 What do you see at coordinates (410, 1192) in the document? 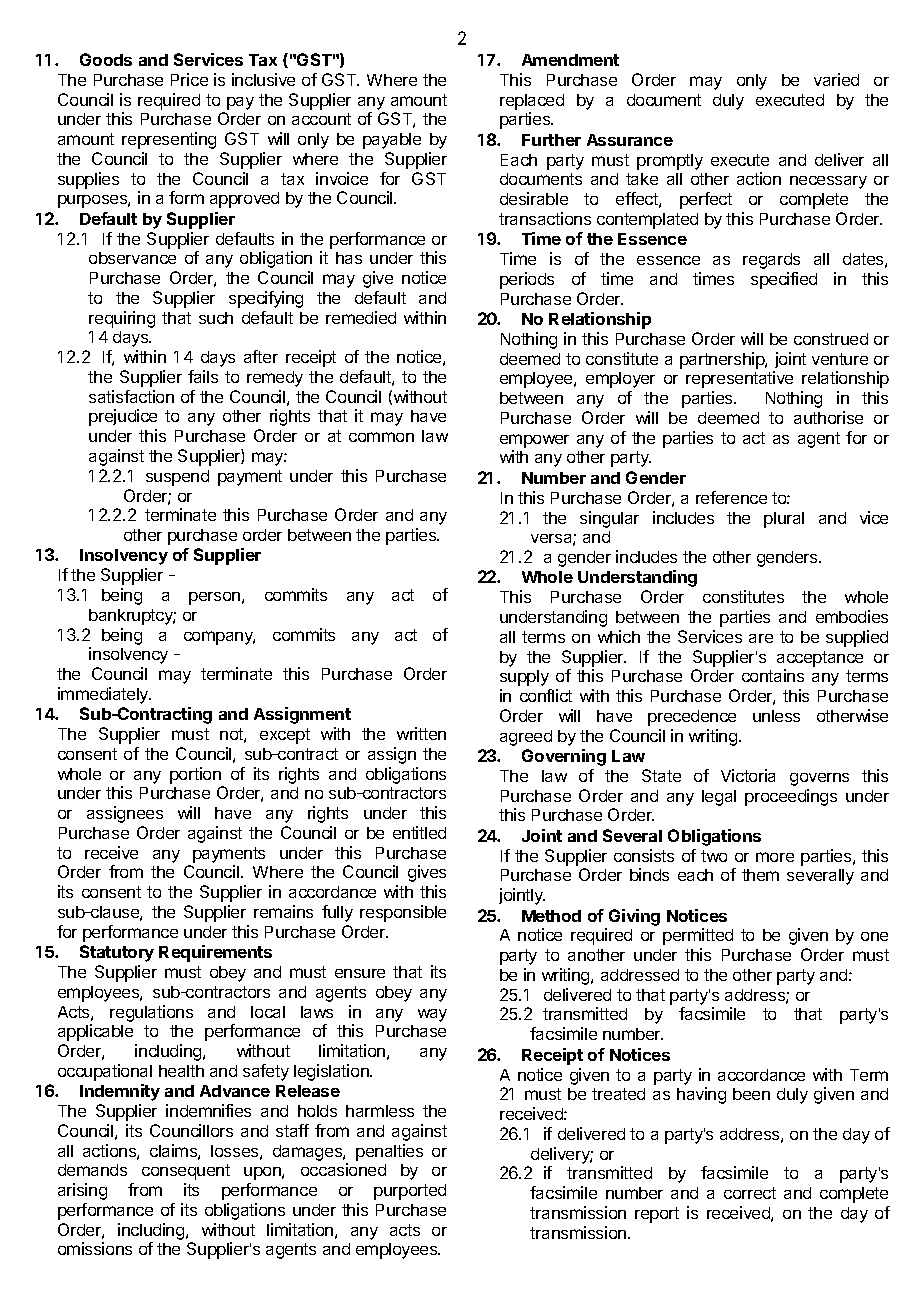
I see `purported` at bounding box center [410, 1192].
